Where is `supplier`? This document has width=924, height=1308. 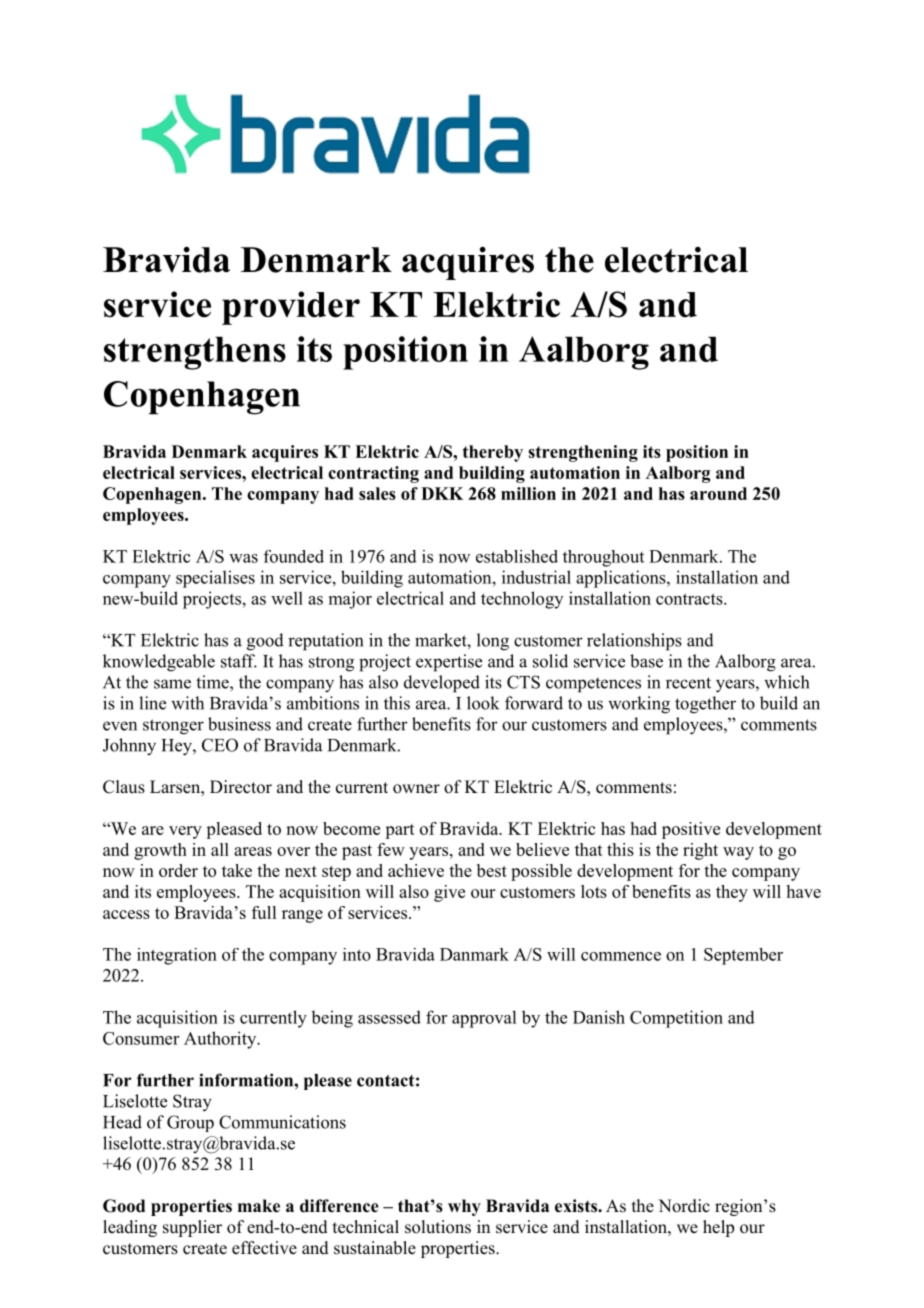
supplier is located at coordinates (192, 1228).
